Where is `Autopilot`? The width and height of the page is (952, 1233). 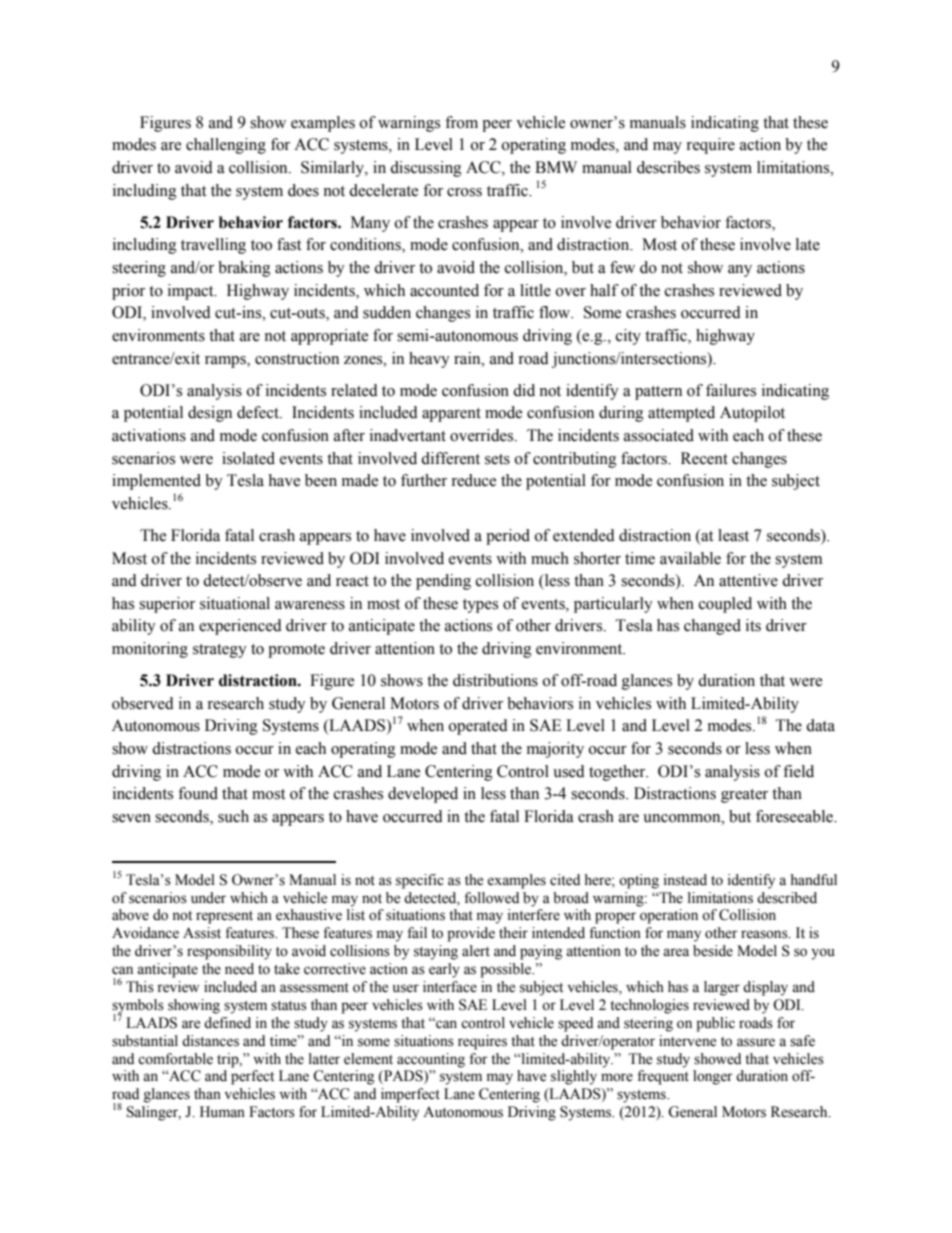
Autopilot is located at coordinates (752, 414).
